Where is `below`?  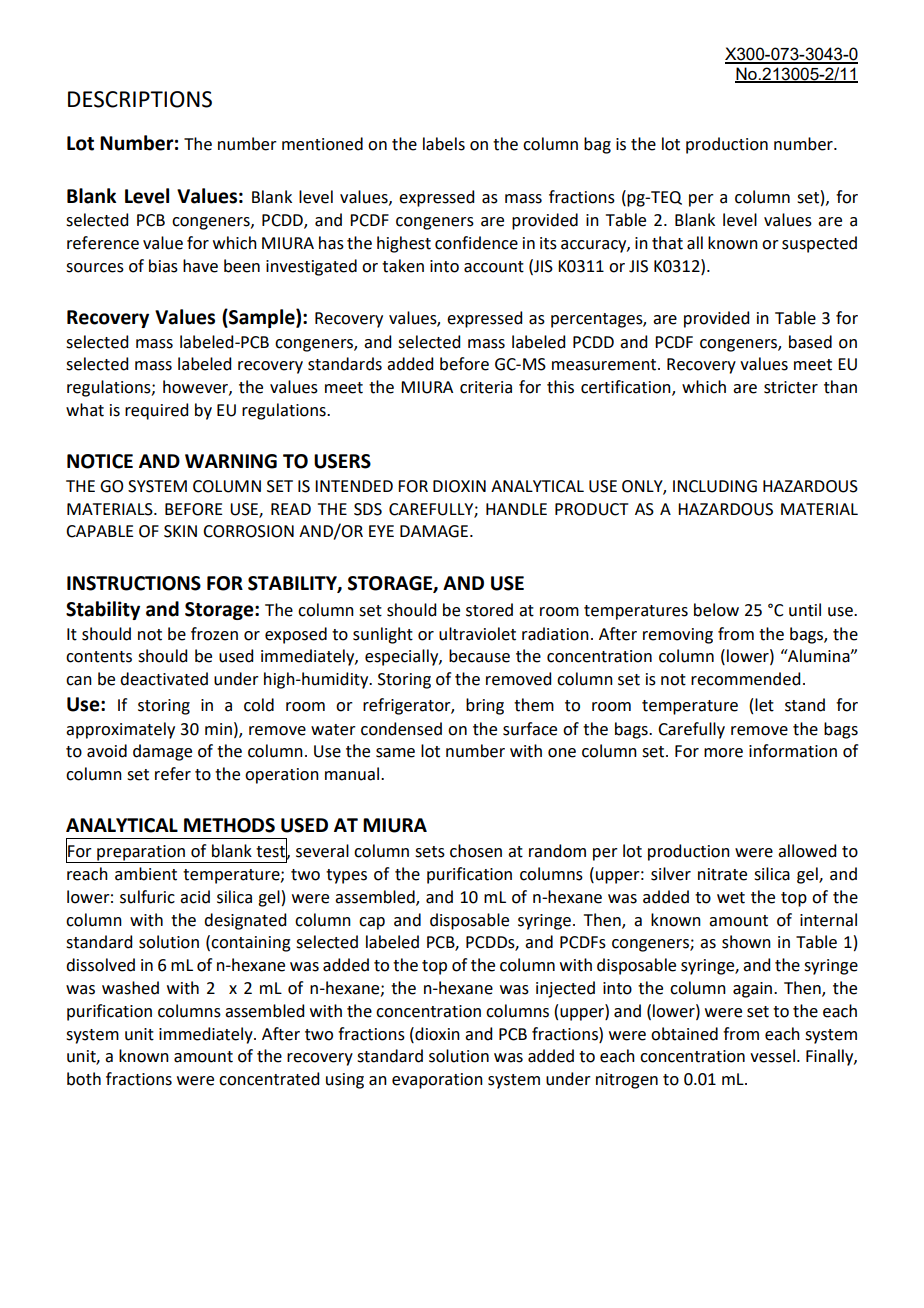
below is located at coordinates (716, 610).
